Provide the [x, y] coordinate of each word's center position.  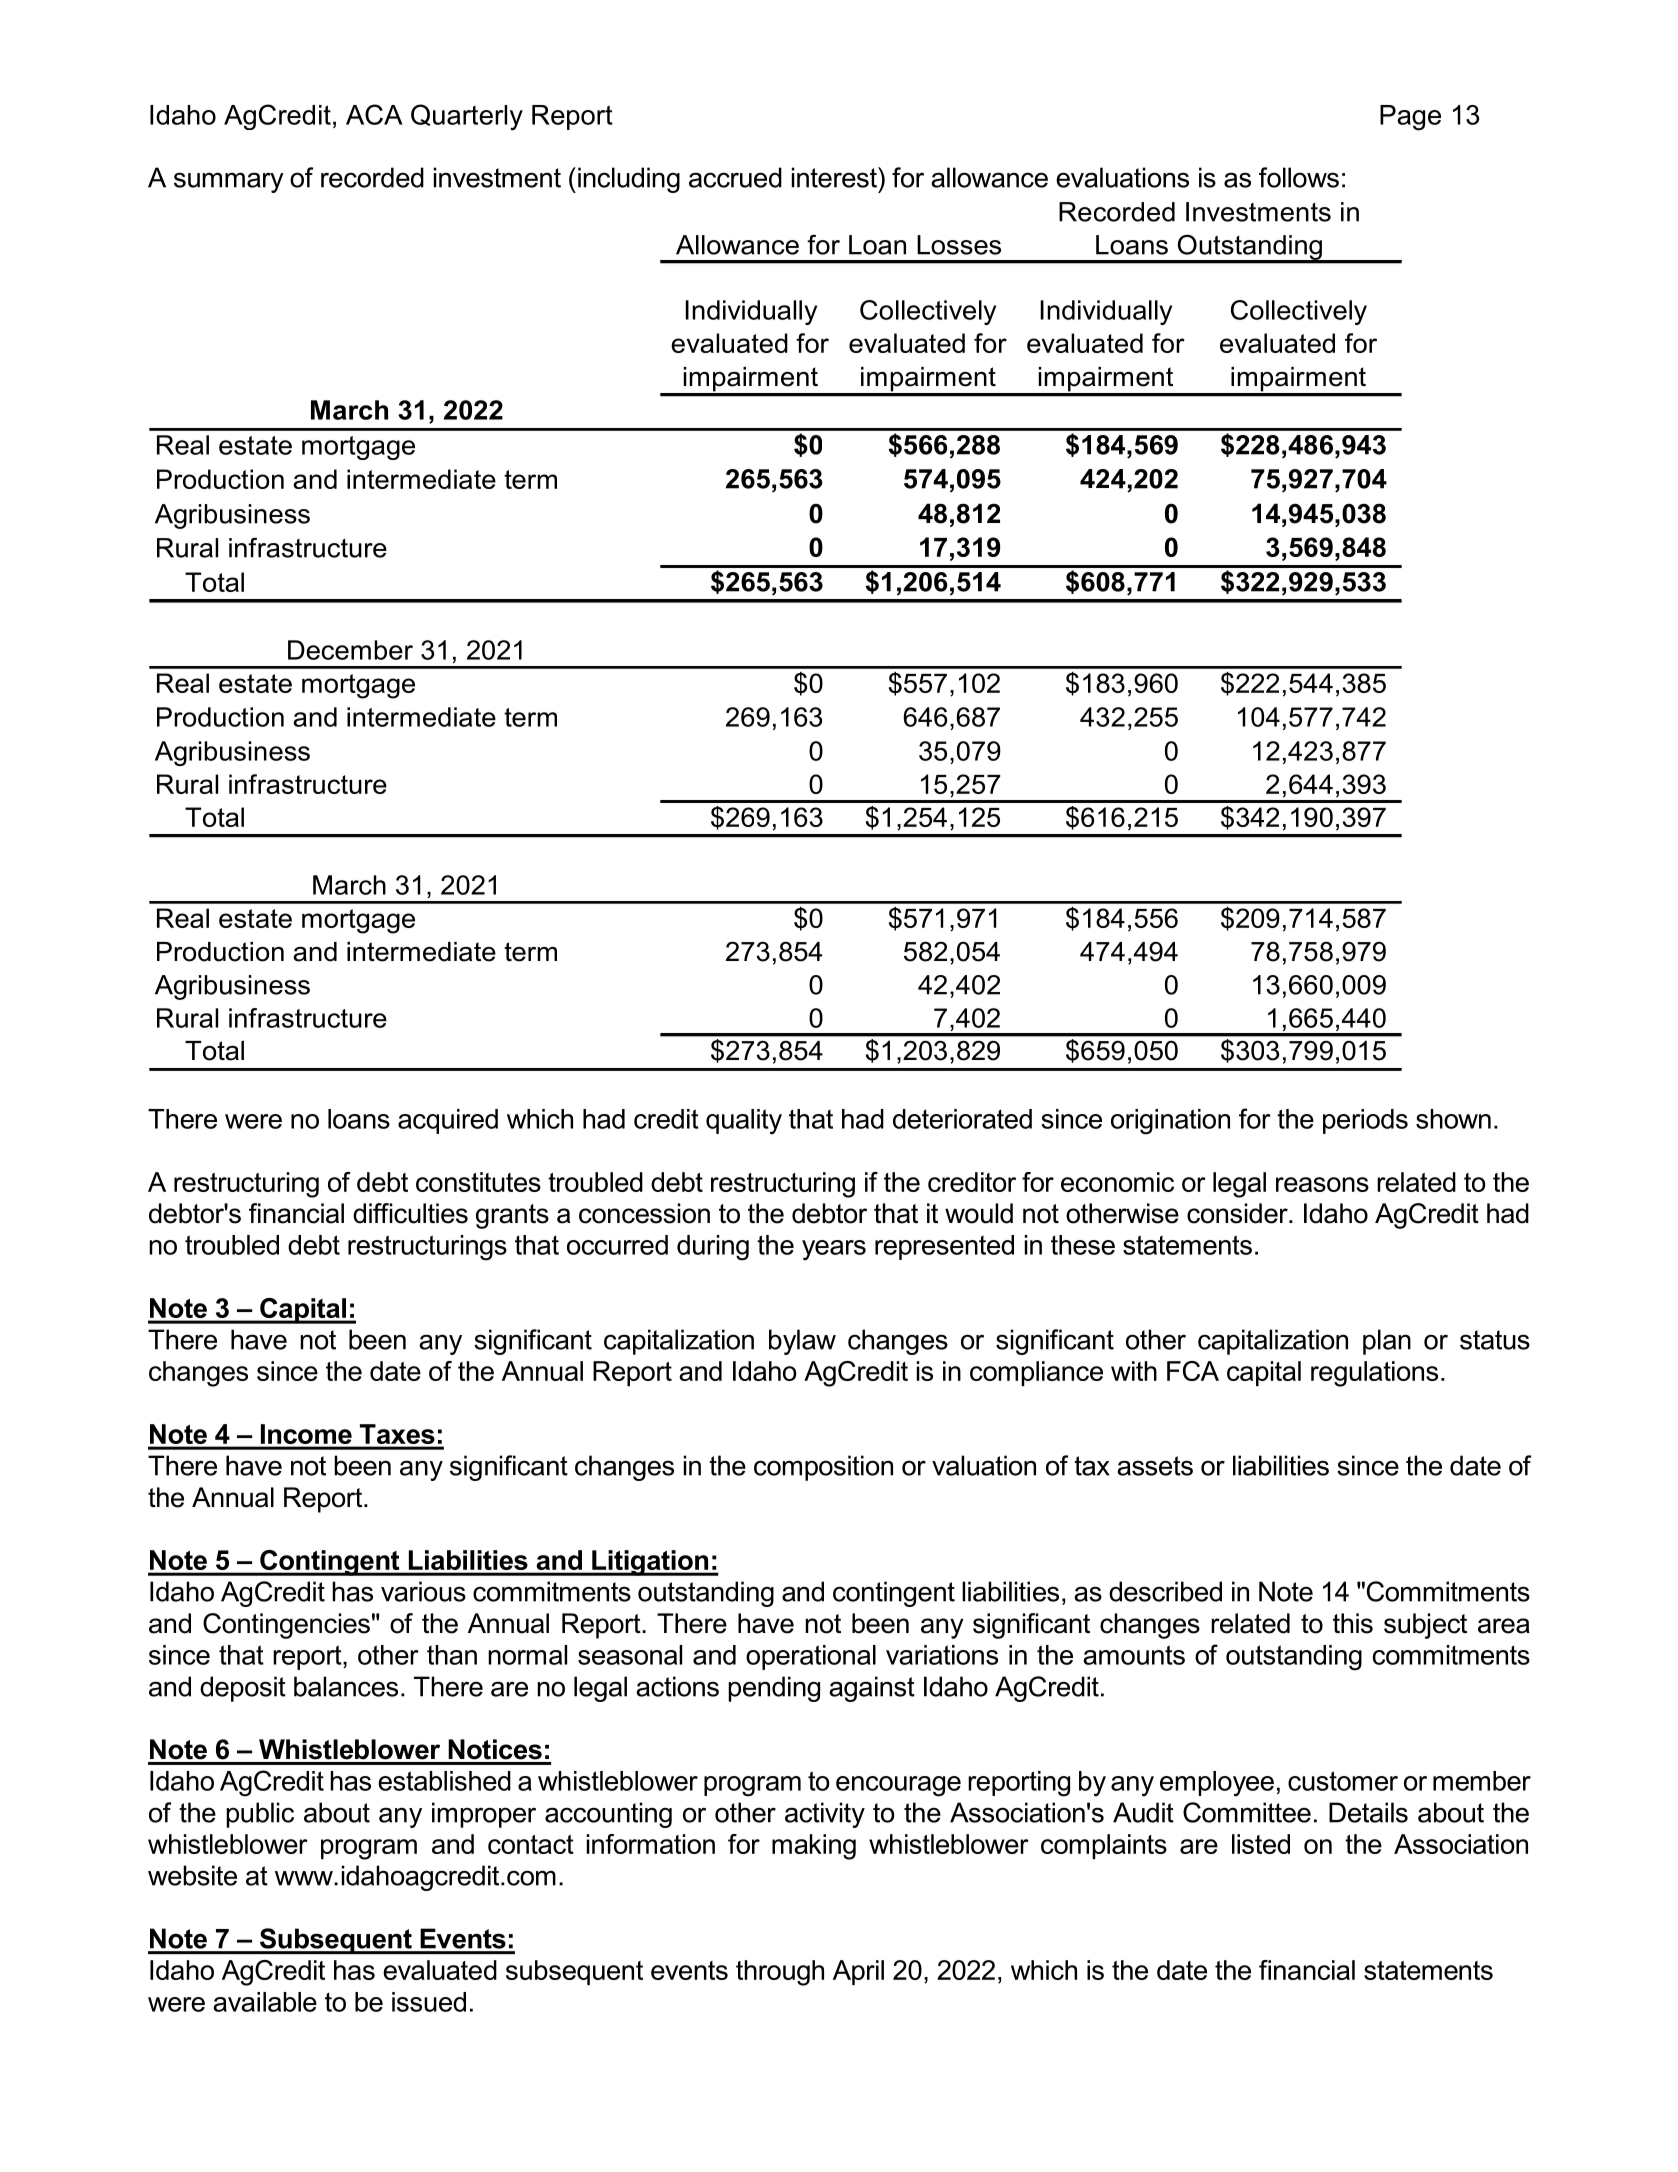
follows [1299, 177]
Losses [959, 245]
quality [744, 1122]
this [1353, 1623]
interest [835, 177]
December [350, 650]
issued [429, 2002]
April [858, 1972]
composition [823, 1468]
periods [1365, 1121]
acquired [448, 1121]
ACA [374, 114]
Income [306, 1434]
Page [1410, 118]
